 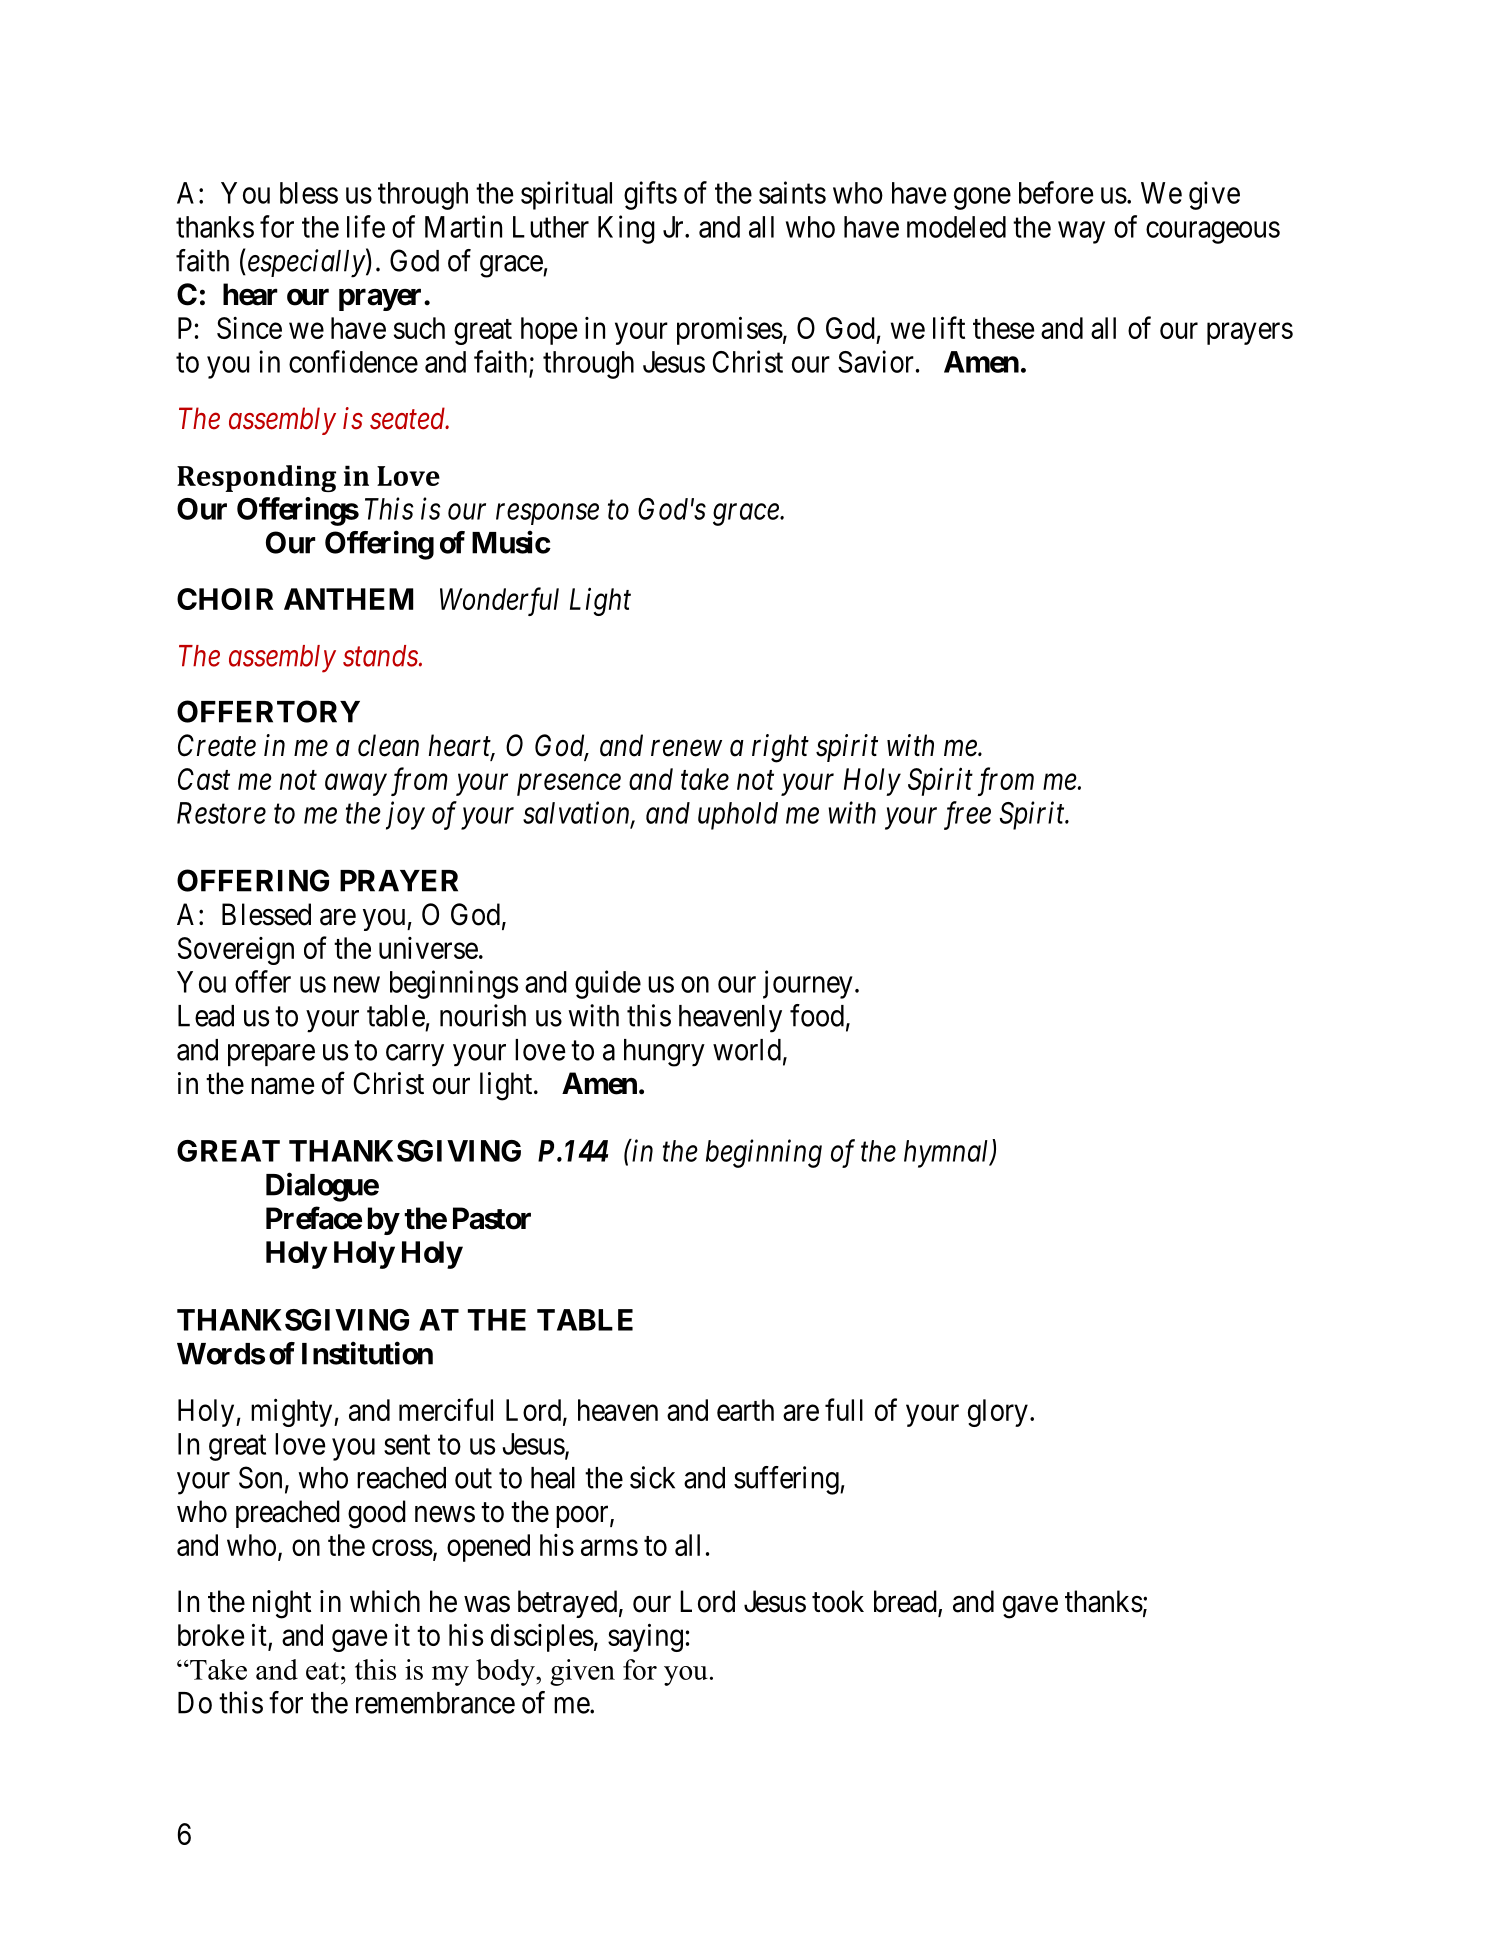 What do you see at coordinates (876, 361) in the page?
I see `Savior` at bounding box center [876, 361].
